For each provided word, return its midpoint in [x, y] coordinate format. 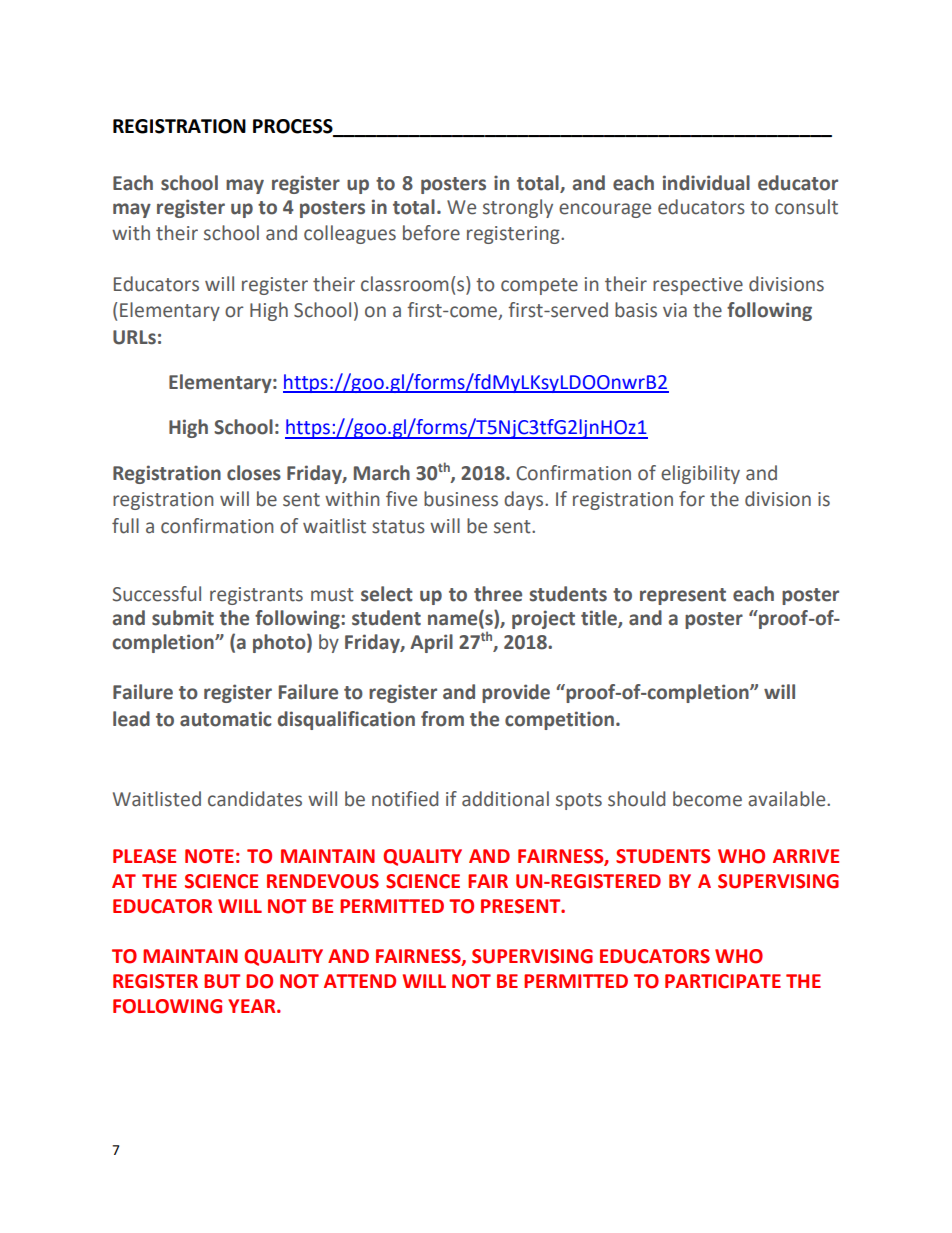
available [788, 799]
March [382, 473]
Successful [156, 594]
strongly [518, 208]
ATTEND [360, 981]
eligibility [700, 474]
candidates [255, 799]
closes [254, 473]
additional [505, 799]
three [498, 594]
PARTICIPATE [723, 981]
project [543, 619]
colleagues [350, 234]
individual [706, 183]
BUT [222, 981]
